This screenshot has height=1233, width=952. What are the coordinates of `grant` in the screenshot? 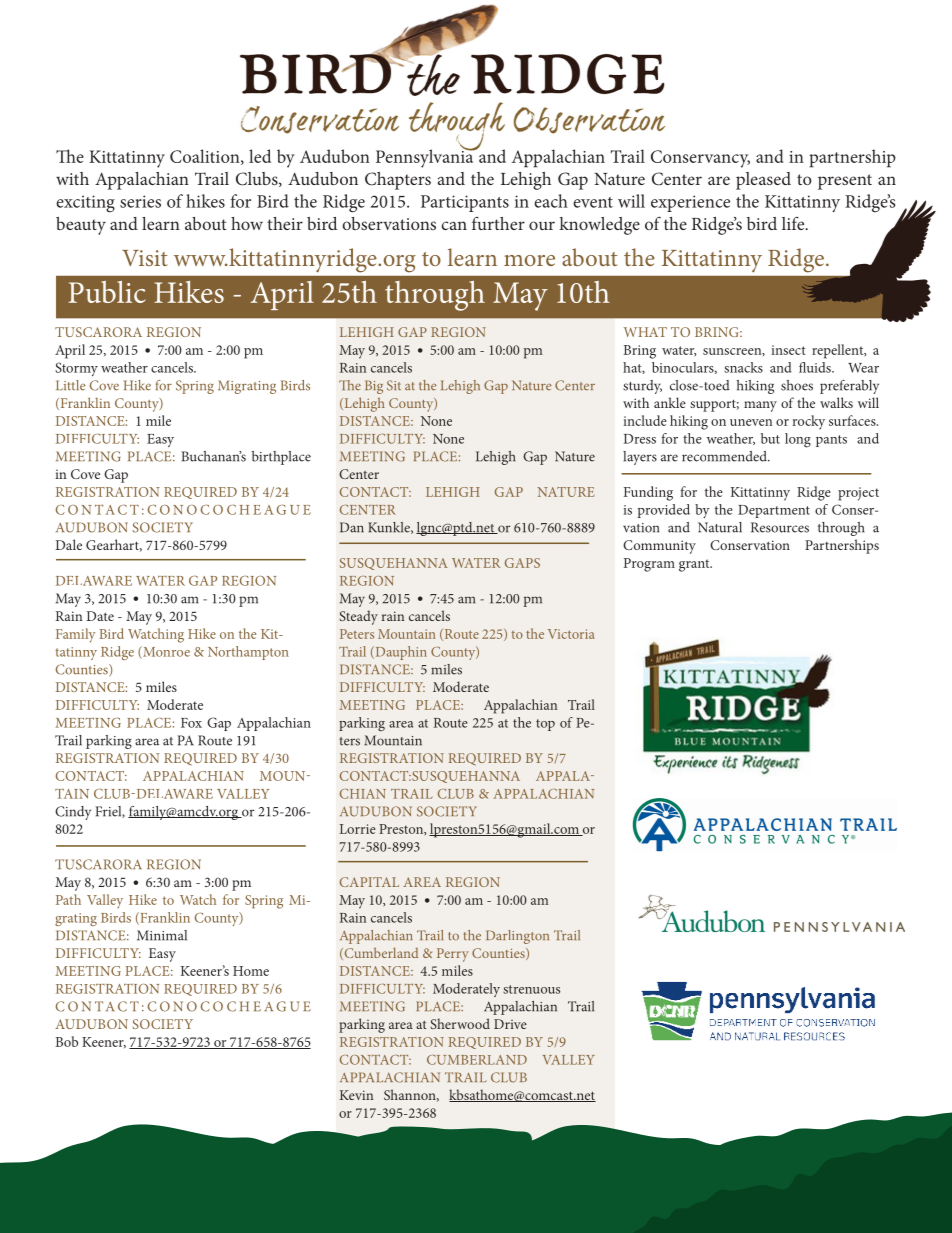 It's located at (695, 565).
